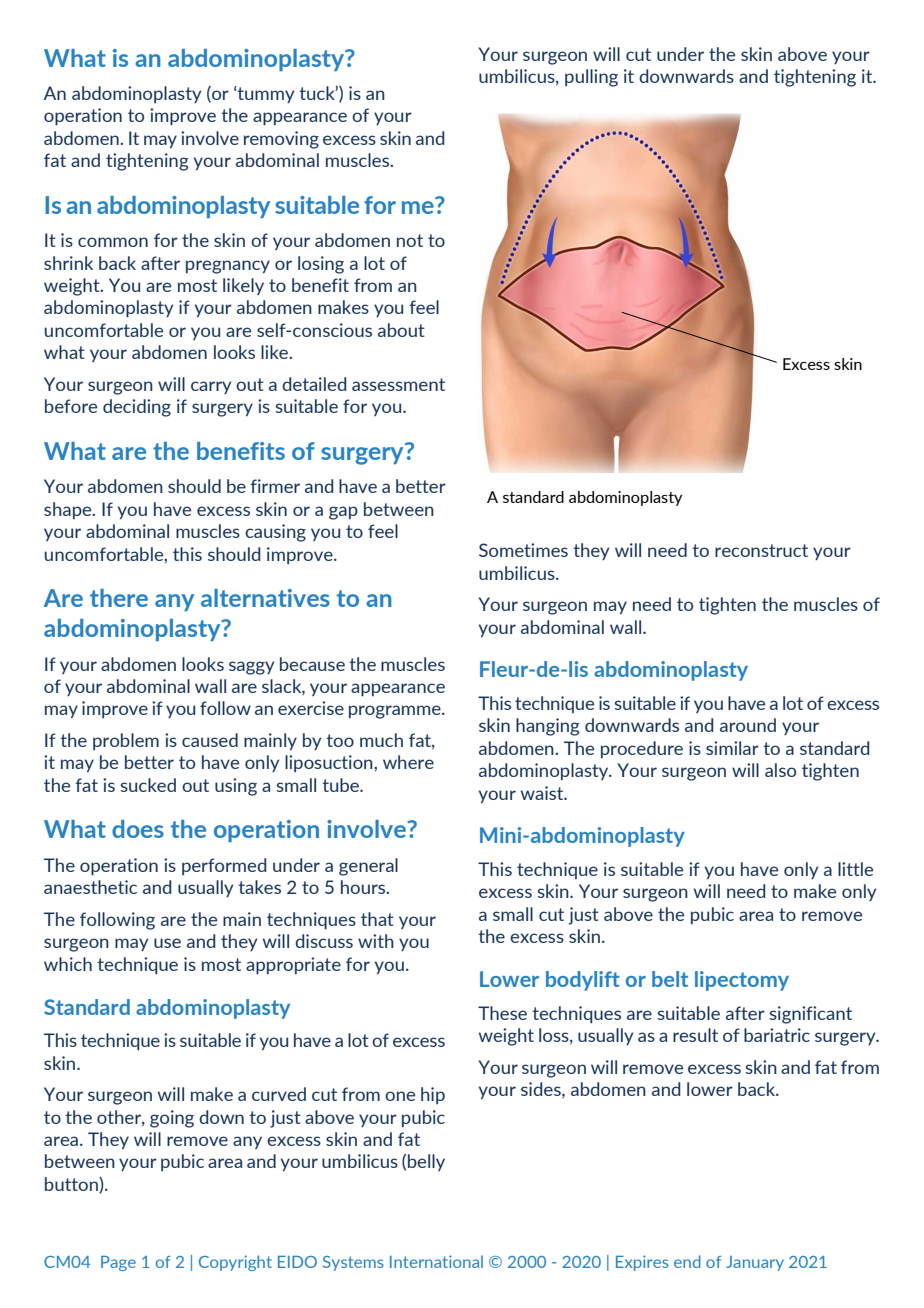 This screenshot has height=1308, width=924. What do you see at coordinates (137, 408) in the screenshot?
I see `deciding` at bounding box center [137, 408].
